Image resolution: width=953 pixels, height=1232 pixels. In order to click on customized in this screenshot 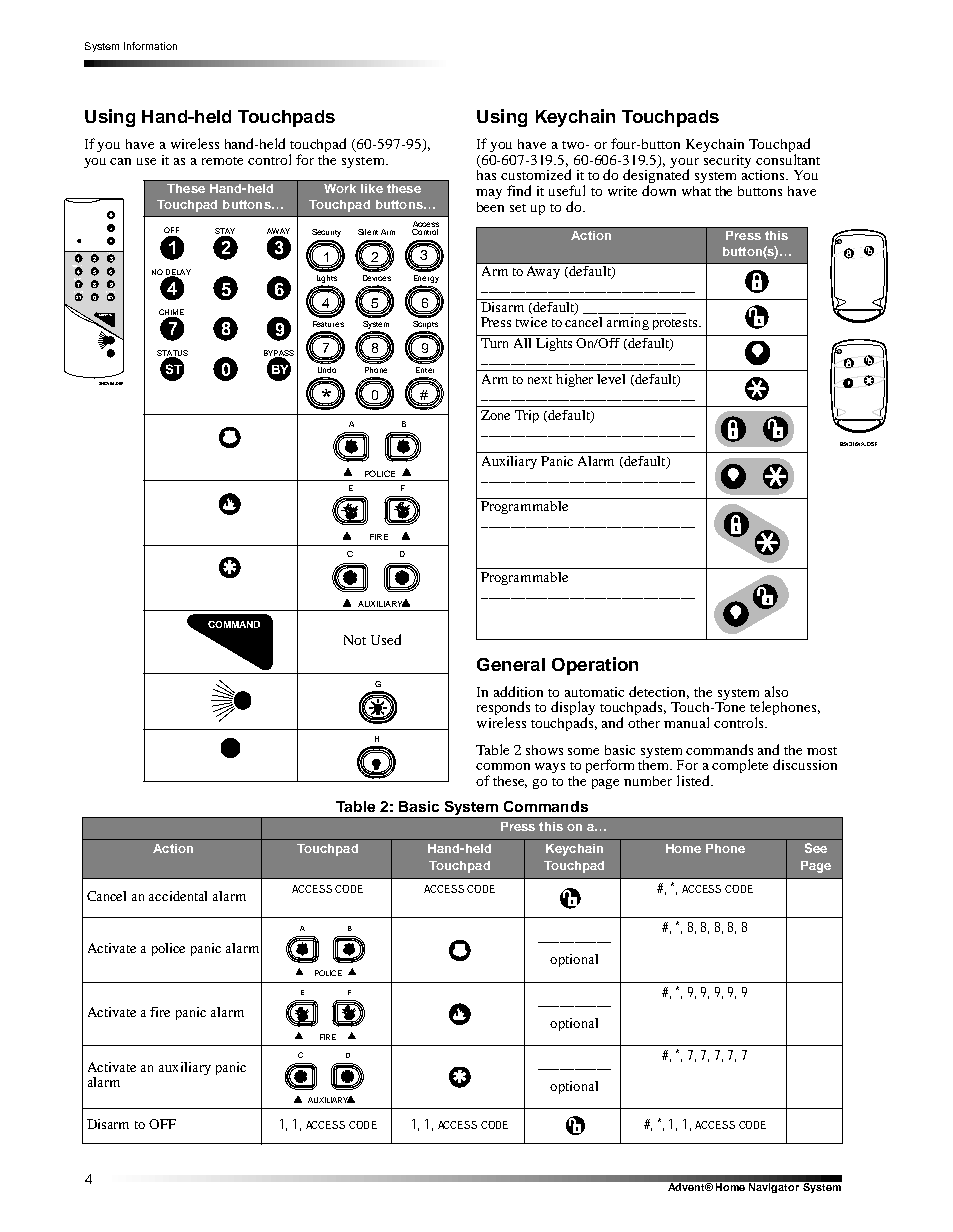, I will do `click(536, 174)`.
